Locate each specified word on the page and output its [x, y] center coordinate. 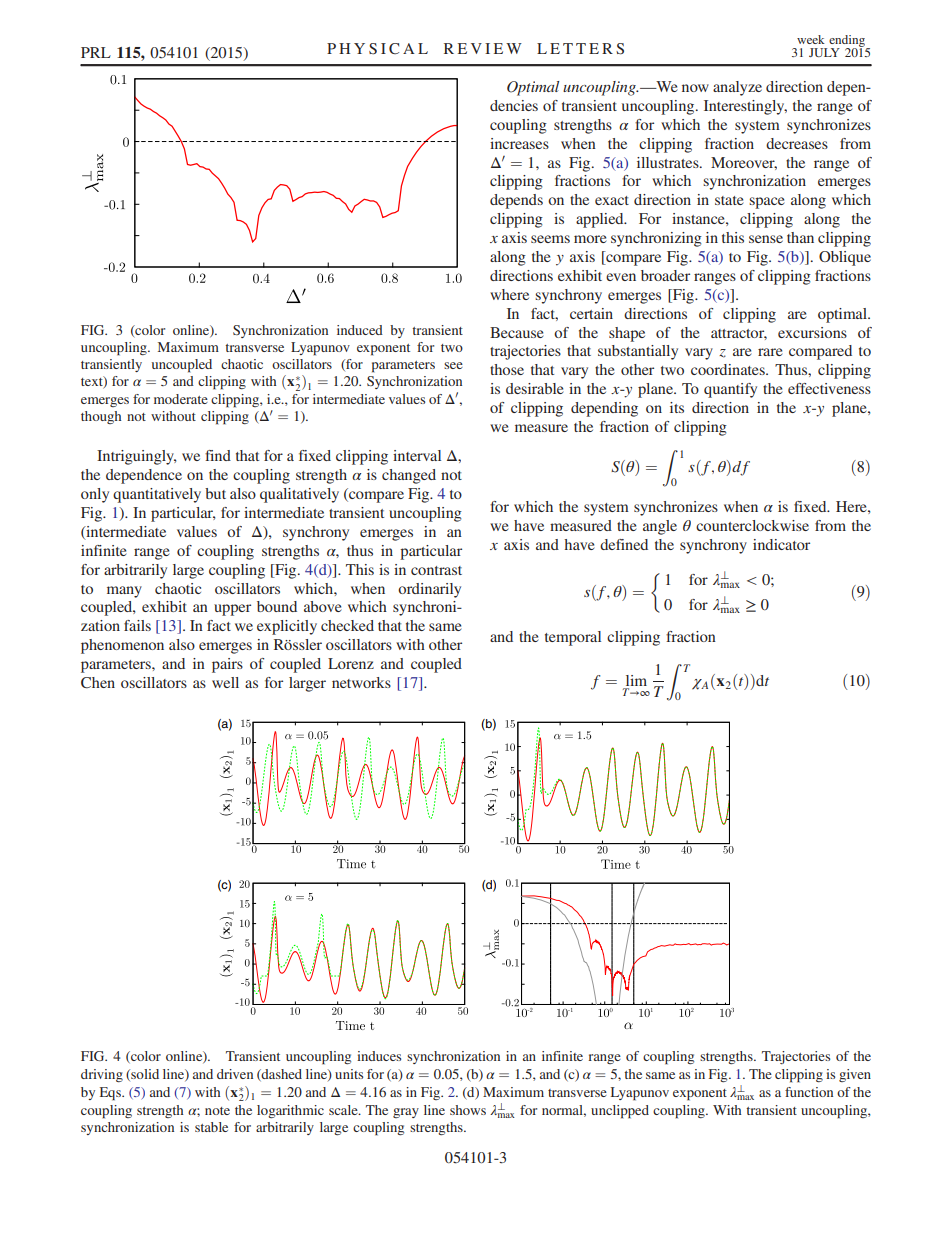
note [217, 1111]
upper [232, 610]
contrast [436, 570]
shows [468, 1110]
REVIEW [483, 48]
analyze [737, 88]
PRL [96, 52]
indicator [781, 544]
